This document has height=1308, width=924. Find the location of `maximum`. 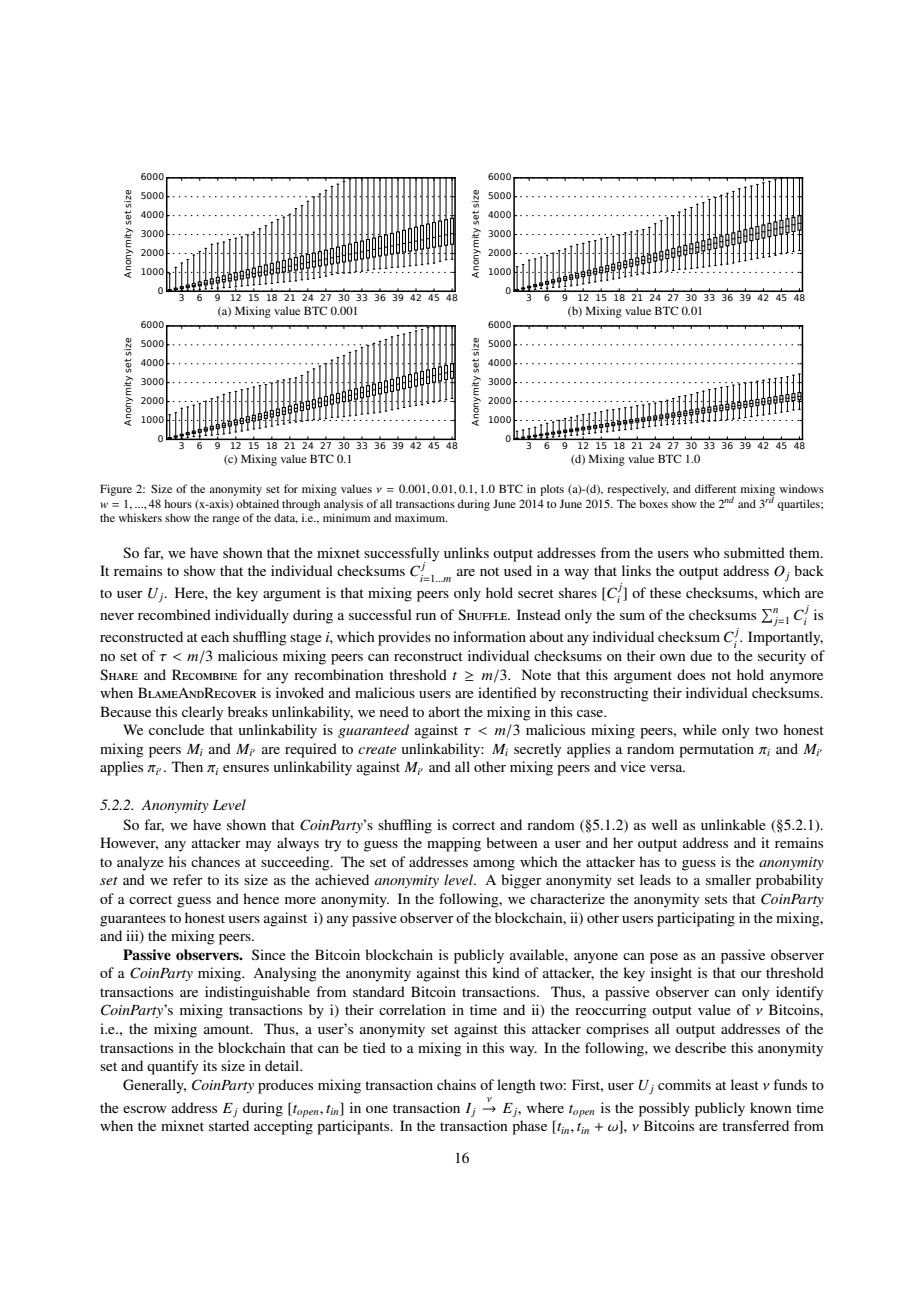

maximum is located at coordinates (421, 517).
